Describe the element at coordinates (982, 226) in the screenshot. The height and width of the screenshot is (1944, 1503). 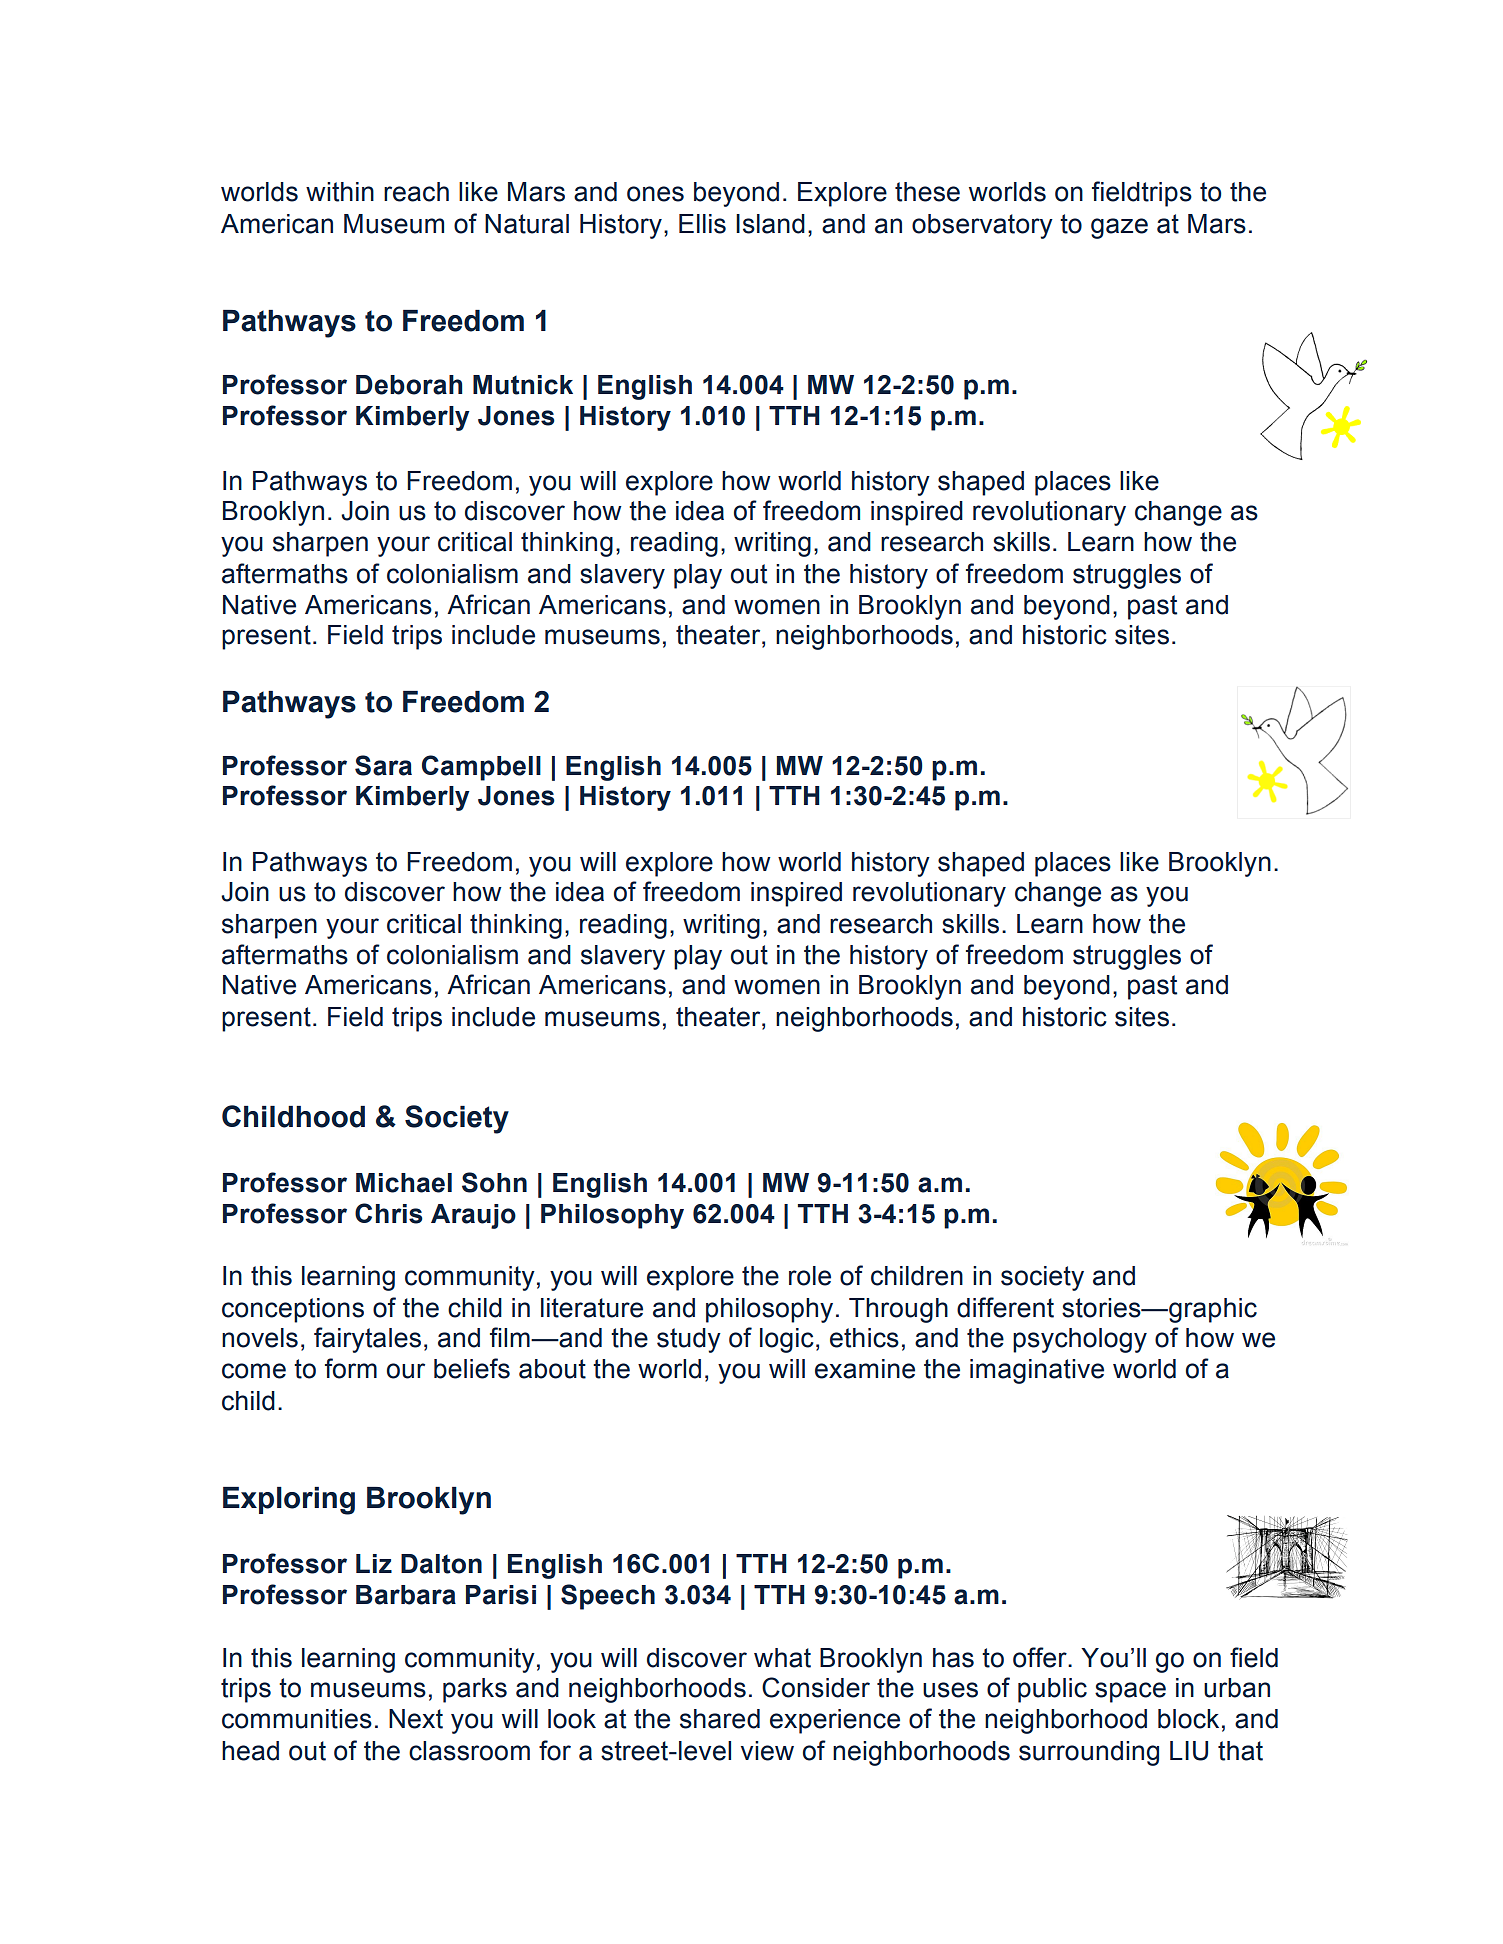
I see `observatory` at that location.
